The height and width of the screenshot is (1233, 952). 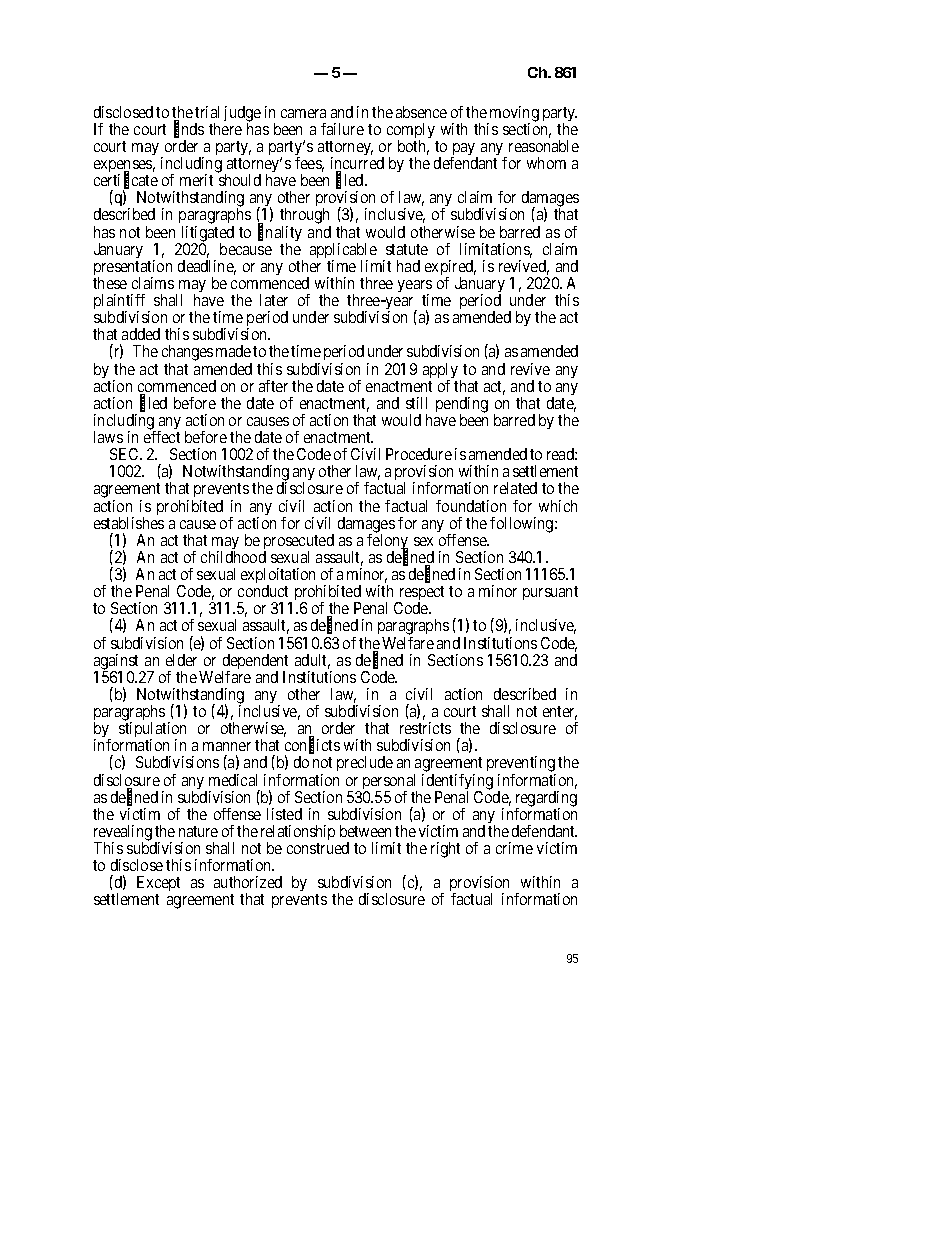 What do you see at coordinates (181, 660) in the screenshot?
I see `elder` at bounding box center [181, 660].
